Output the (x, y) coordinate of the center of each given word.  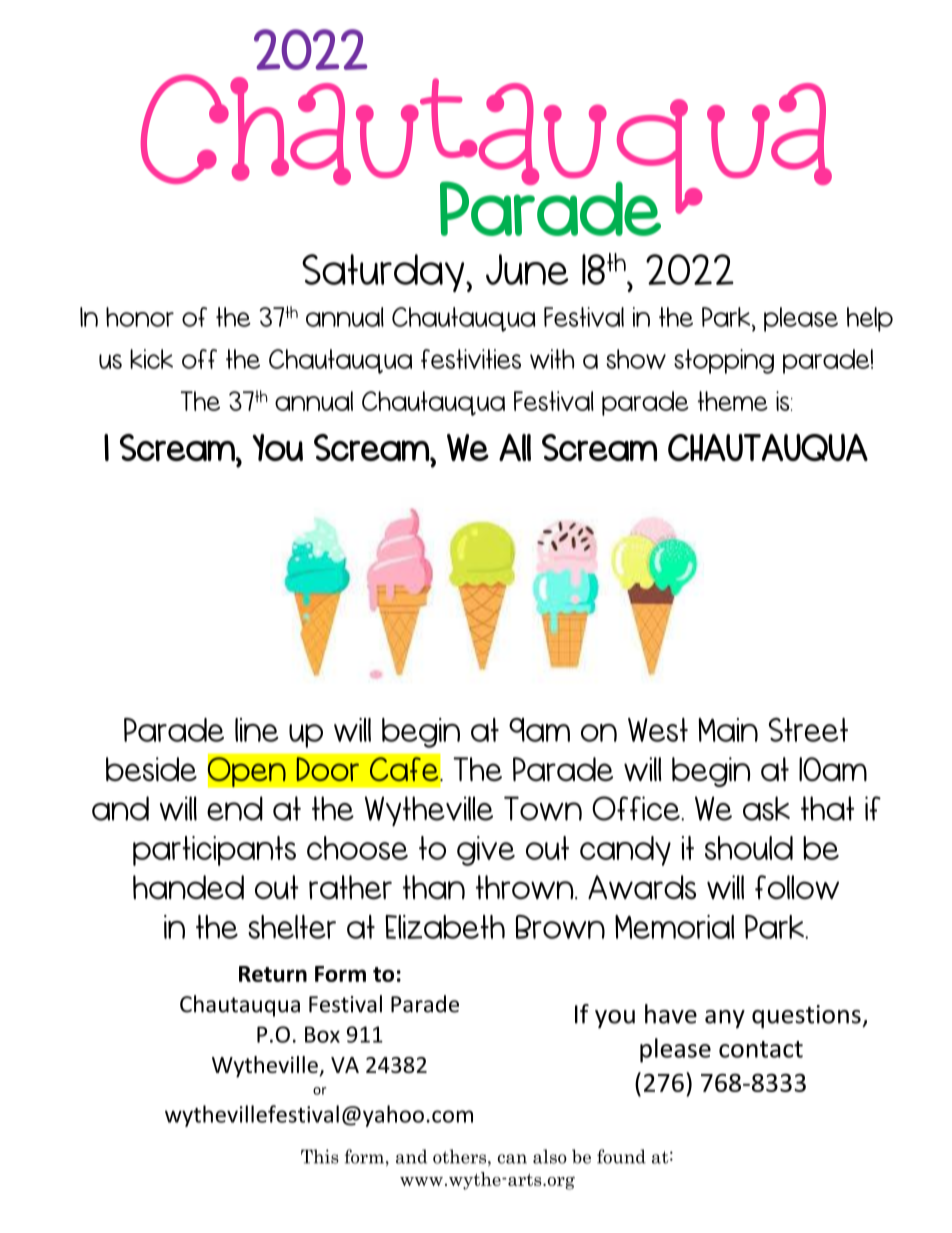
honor (140, 317)
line (257, 730)
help (870, 319)
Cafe (405, 769)
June (527, 269)
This (320, 1156)
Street (808, 730)
